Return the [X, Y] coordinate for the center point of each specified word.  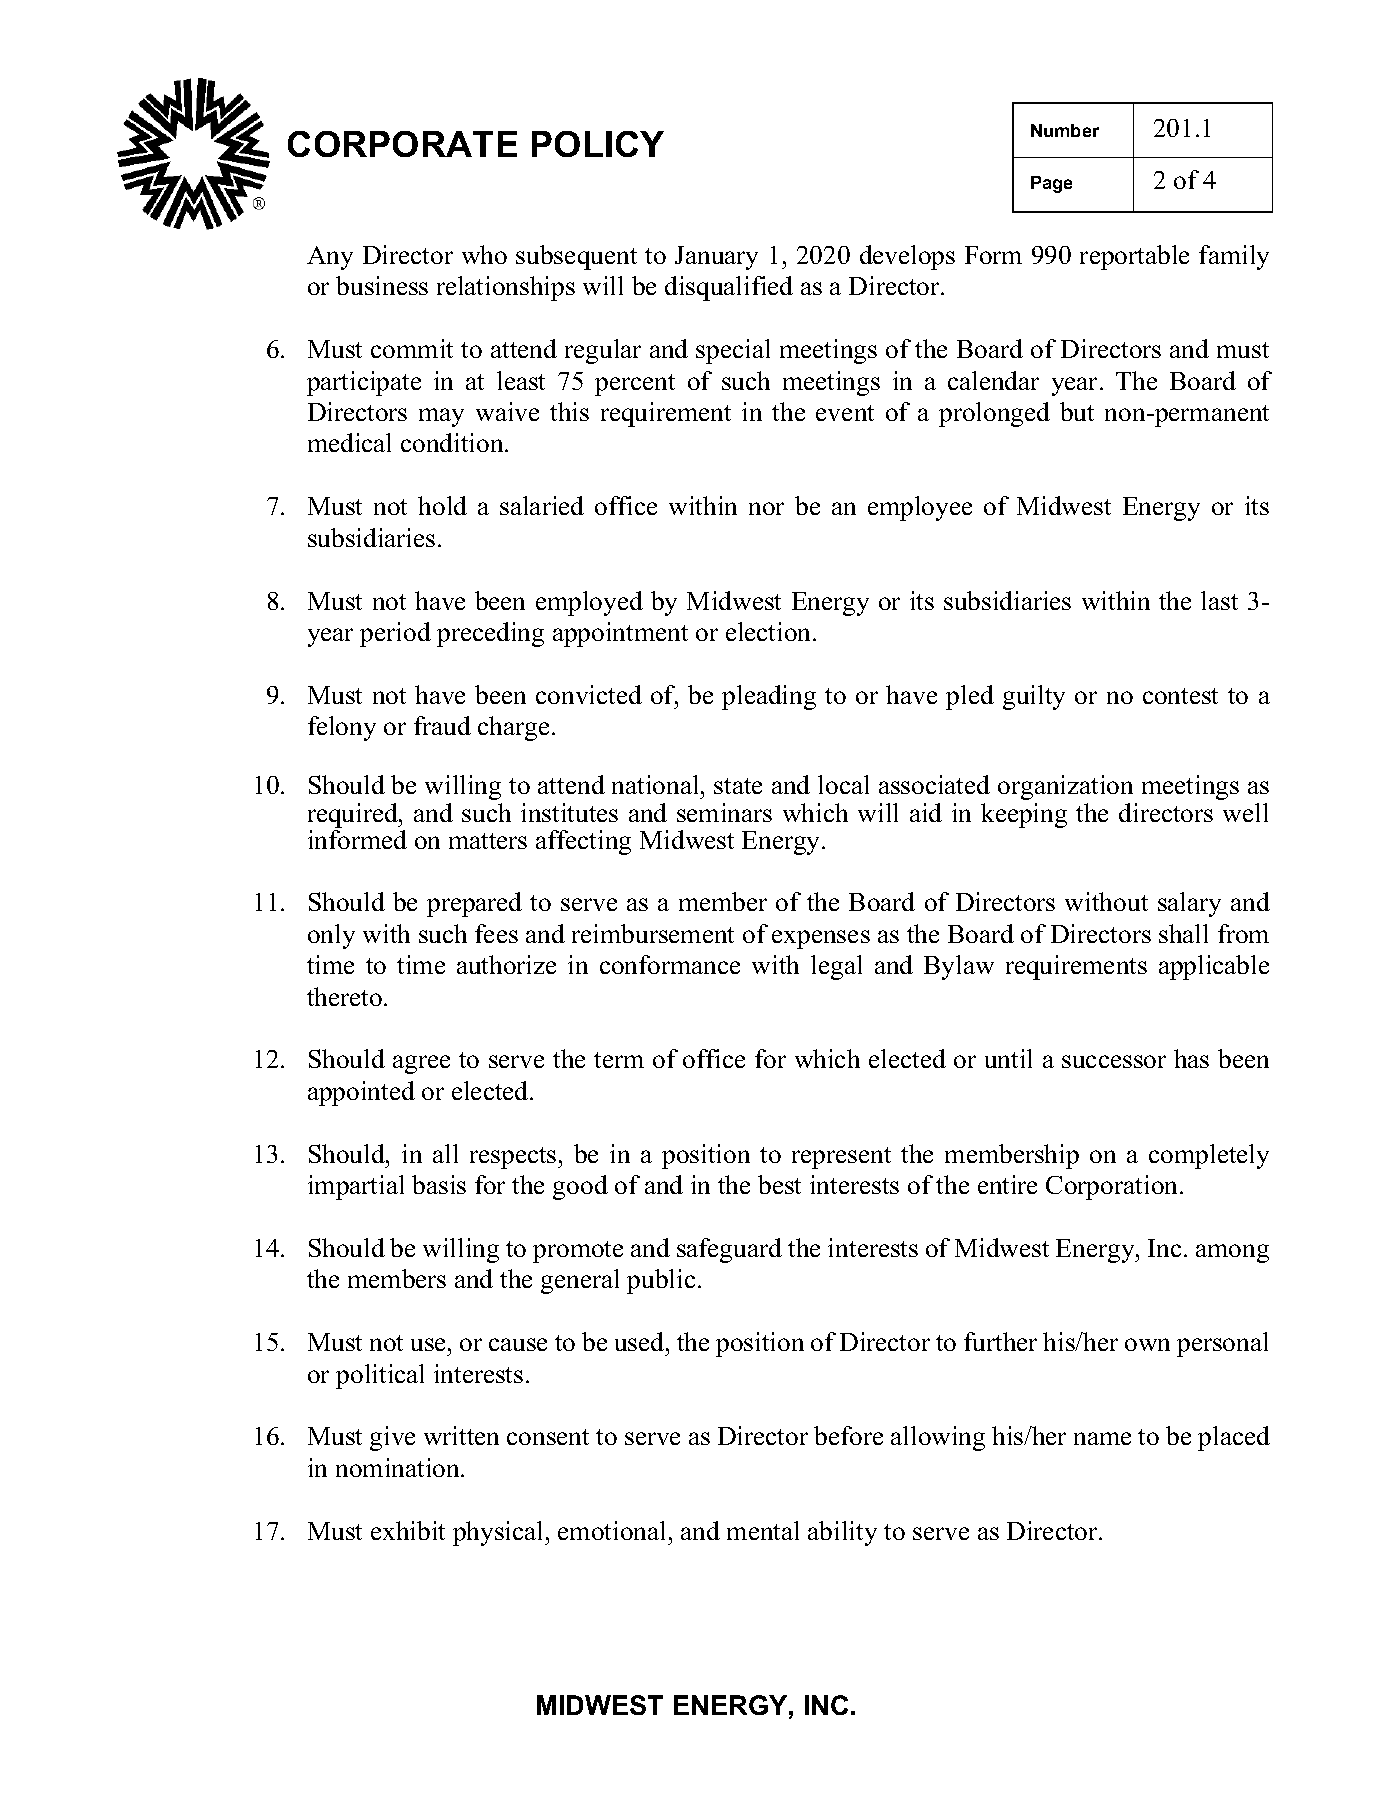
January [716, 258]
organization [1065, 787]
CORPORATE [402, 144]
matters [488, 841]
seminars [724, 812]
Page [1051, 184]
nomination [399, 1467]
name [1102, 1438]
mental [763, 1530]
